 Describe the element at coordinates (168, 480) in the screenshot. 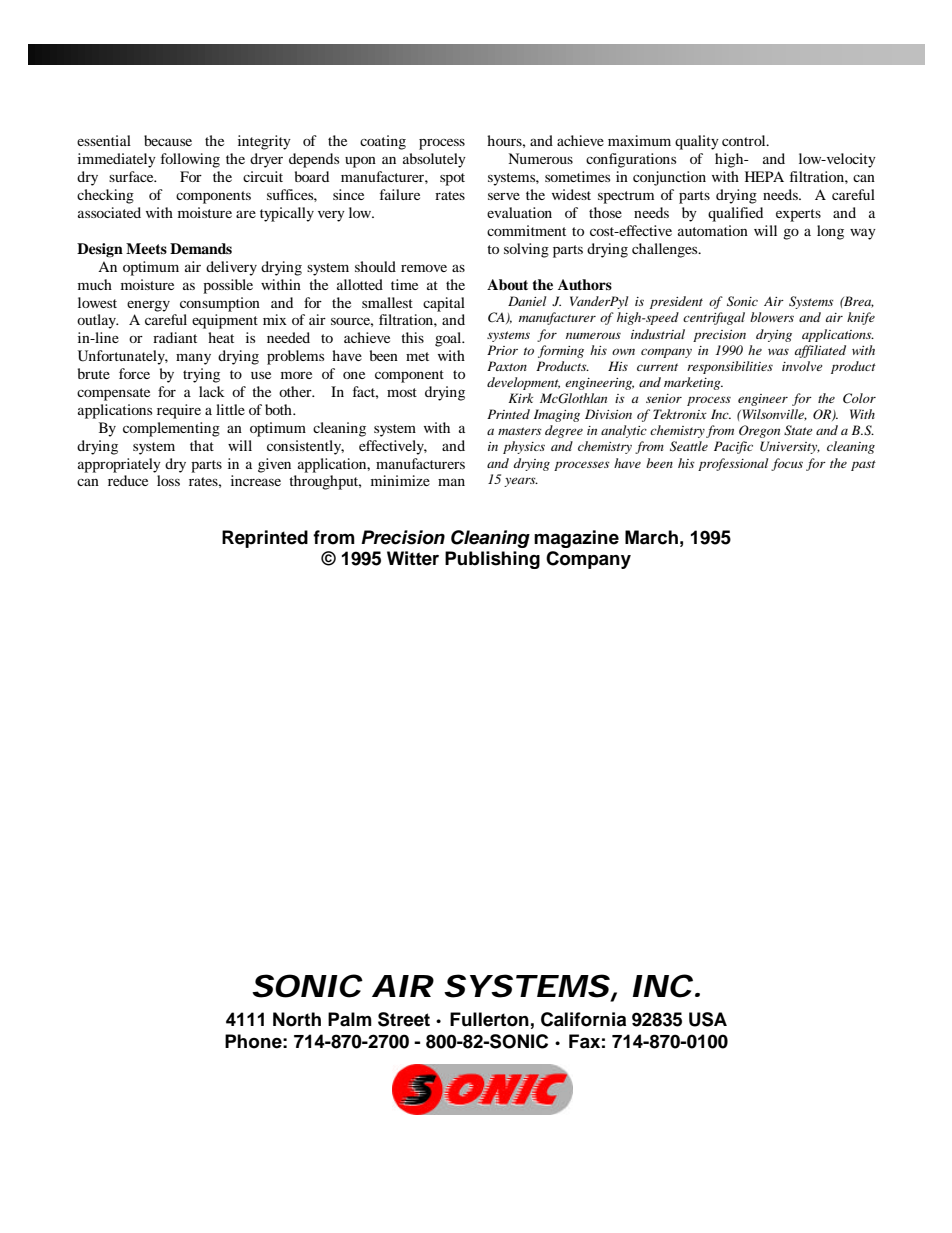

I see `loss` at that location.
